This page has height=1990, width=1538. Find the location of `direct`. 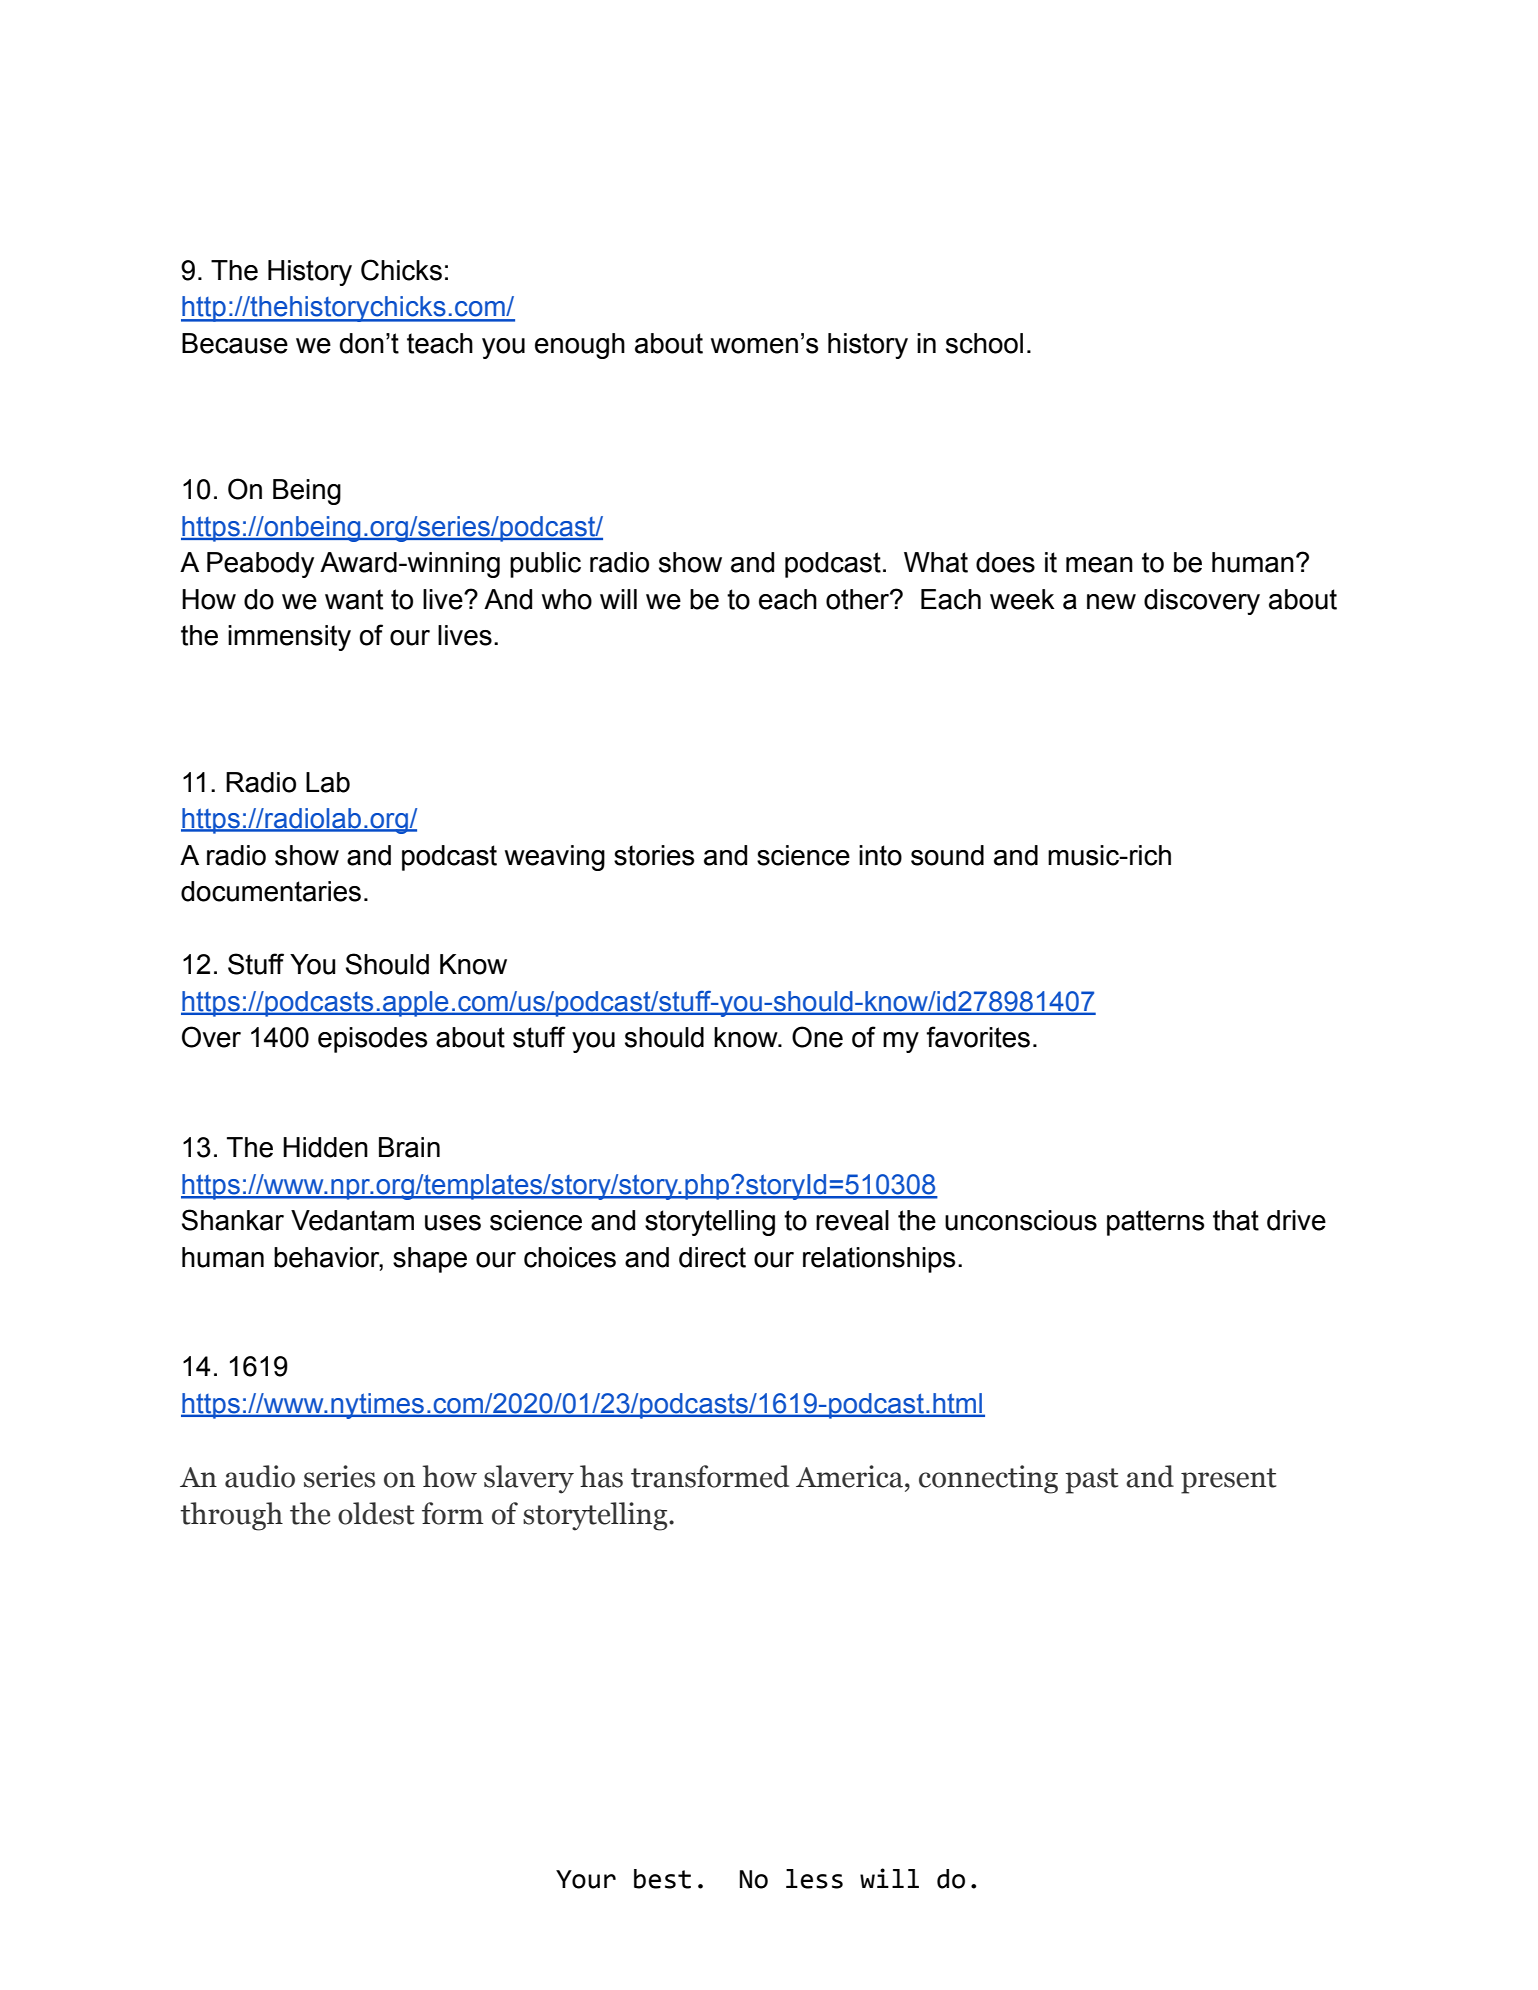

direct is located at coordinates (712, 1257).
